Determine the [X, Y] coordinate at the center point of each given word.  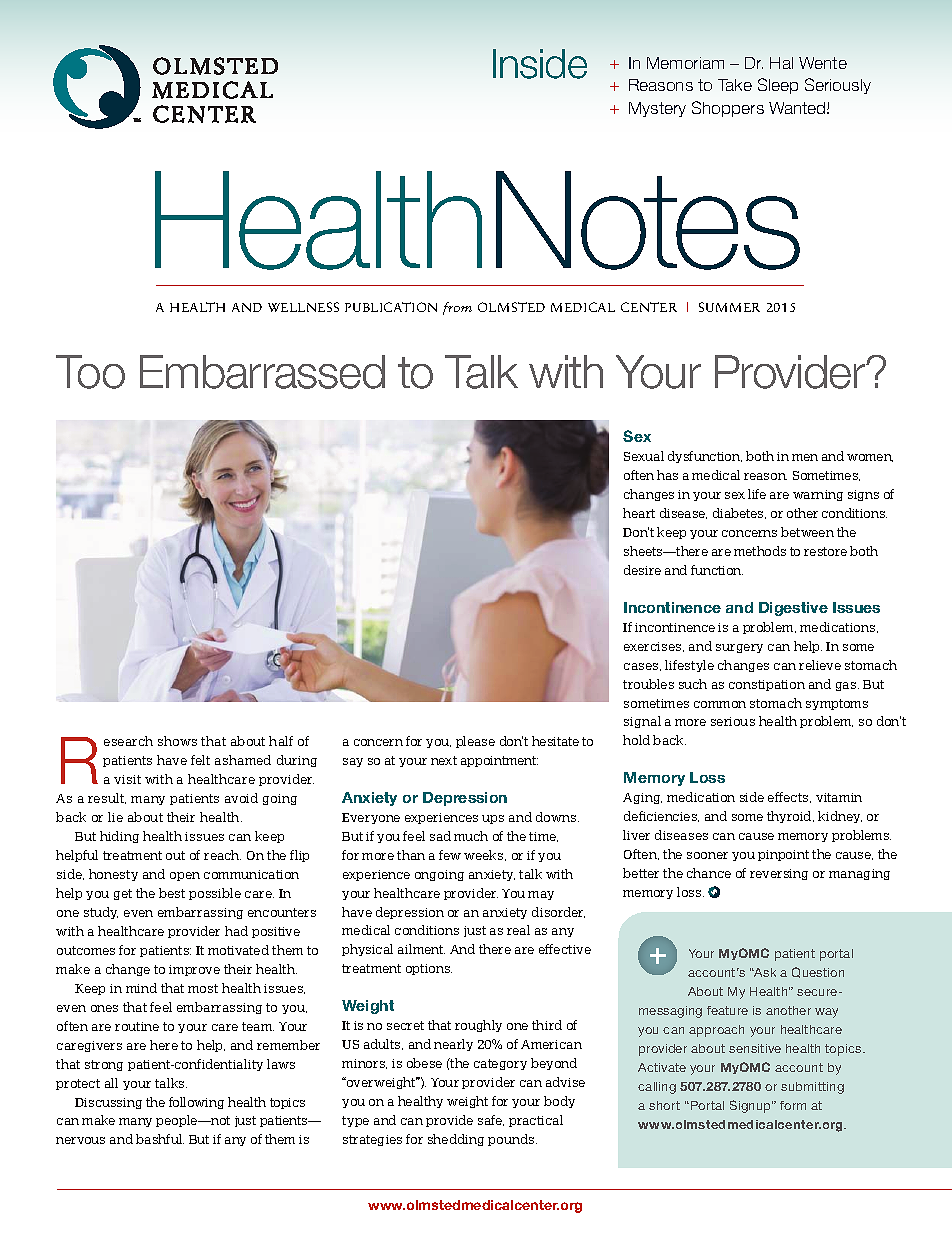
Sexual [644, 456]
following [196, 1103]
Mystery [657, 109]
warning [818, 495]
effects [789, 797]
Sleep [778, 86]
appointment [499, 761]
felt [200, 760]
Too [90, 372]
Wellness [303, 307]
